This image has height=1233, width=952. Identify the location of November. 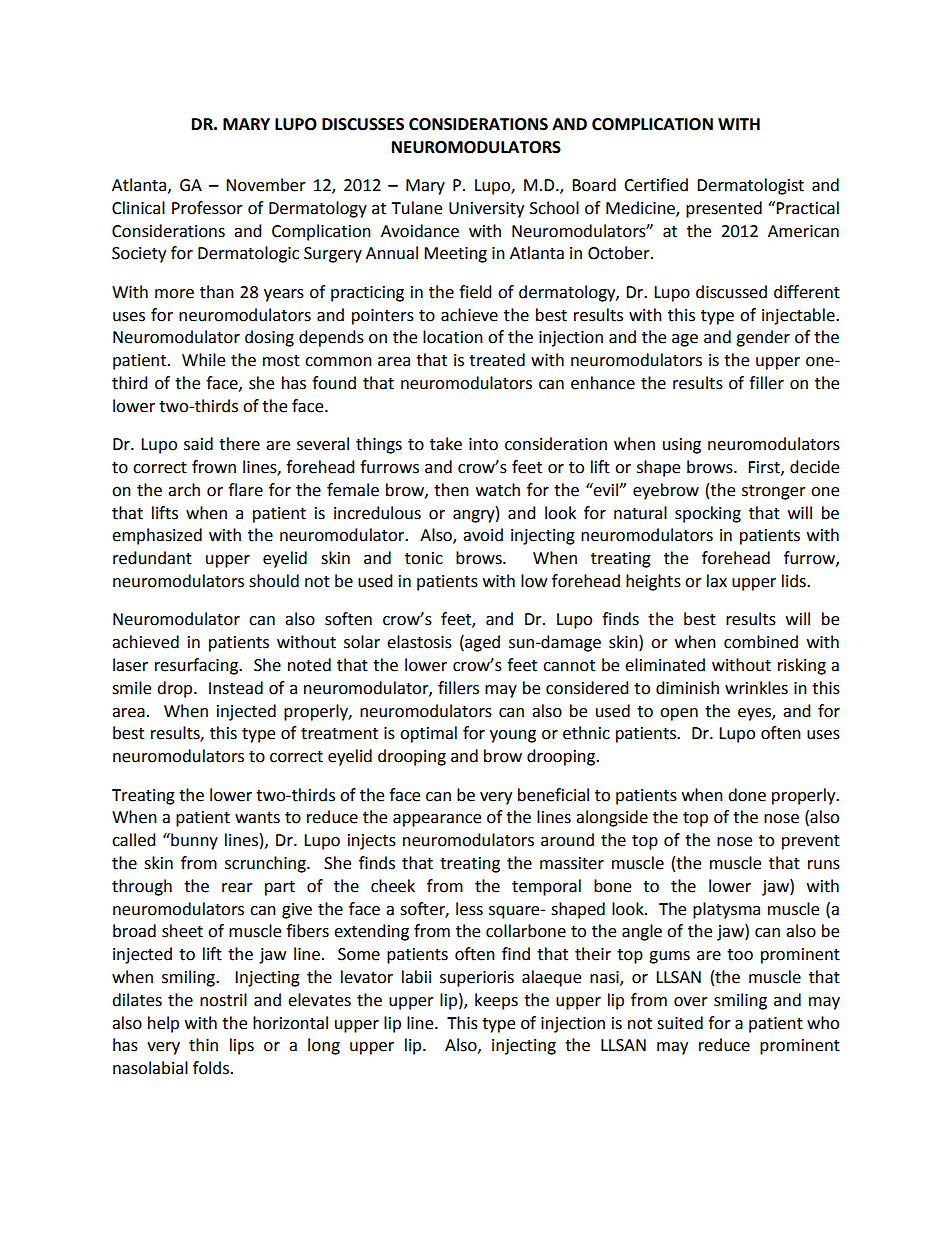
(266, 185).
